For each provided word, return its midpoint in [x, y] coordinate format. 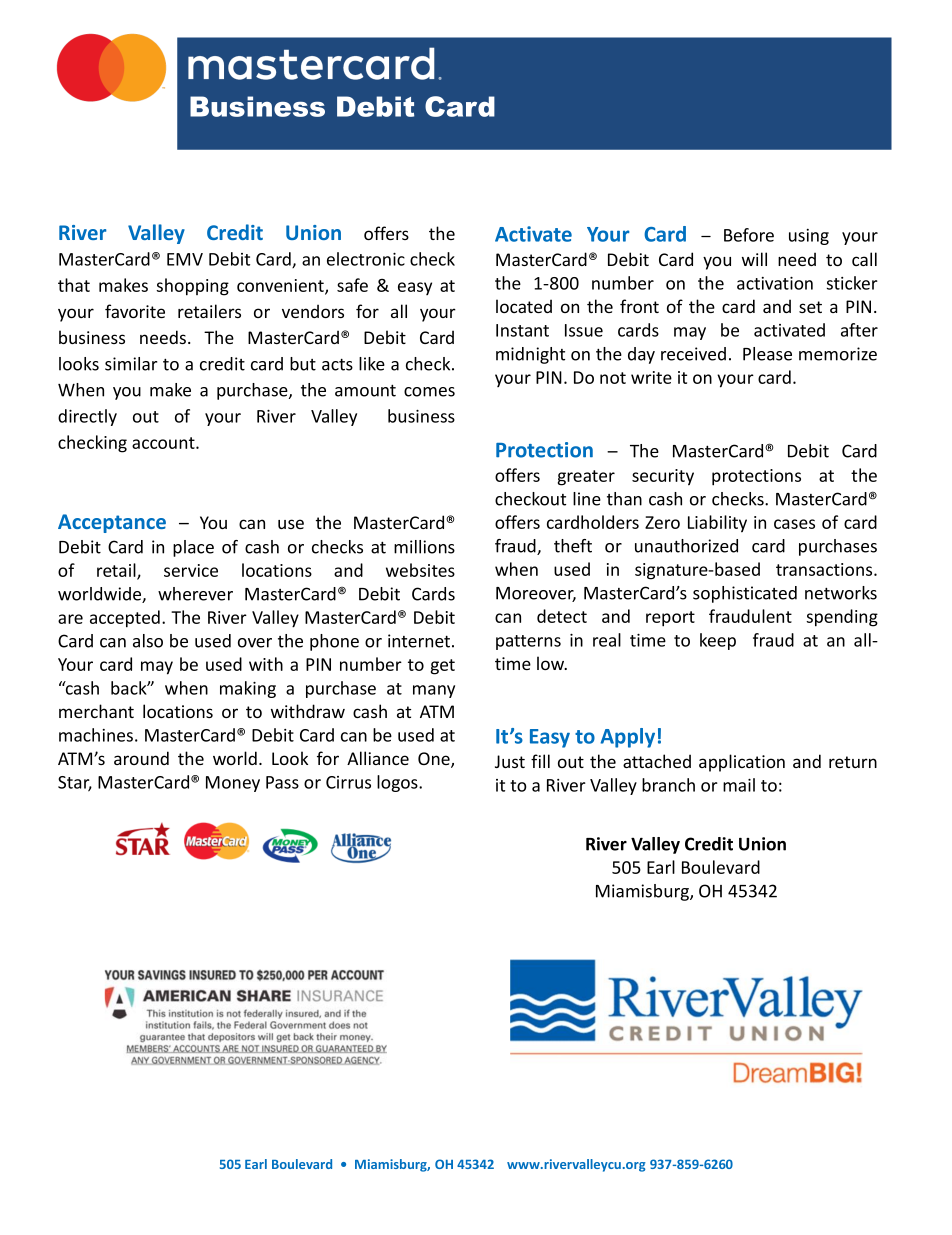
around [141, 758]
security [663, 477]
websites [420, 570]
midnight [530, 355]
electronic [366, 259]
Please [767, 354]
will [754, 259]
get [443, 667]
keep [718, 641]
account [164, 443]
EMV [185, 259]
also [148, 641]
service [191, 570]
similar [131, 364]
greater [586, 478]
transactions [825, 569]
